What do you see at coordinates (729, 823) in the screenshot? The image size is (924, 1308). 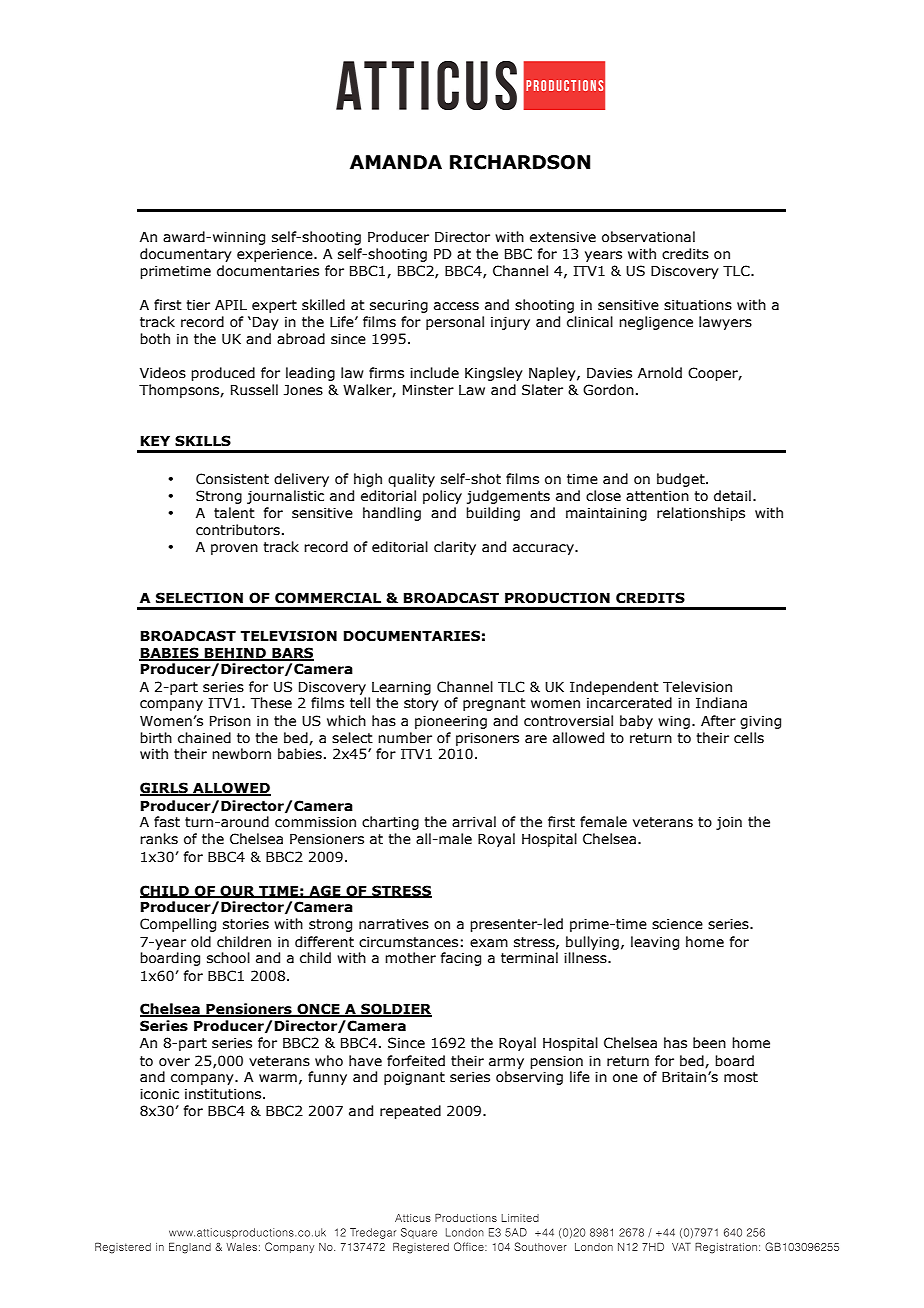 I see `join` at bounding box center [729, 823].
